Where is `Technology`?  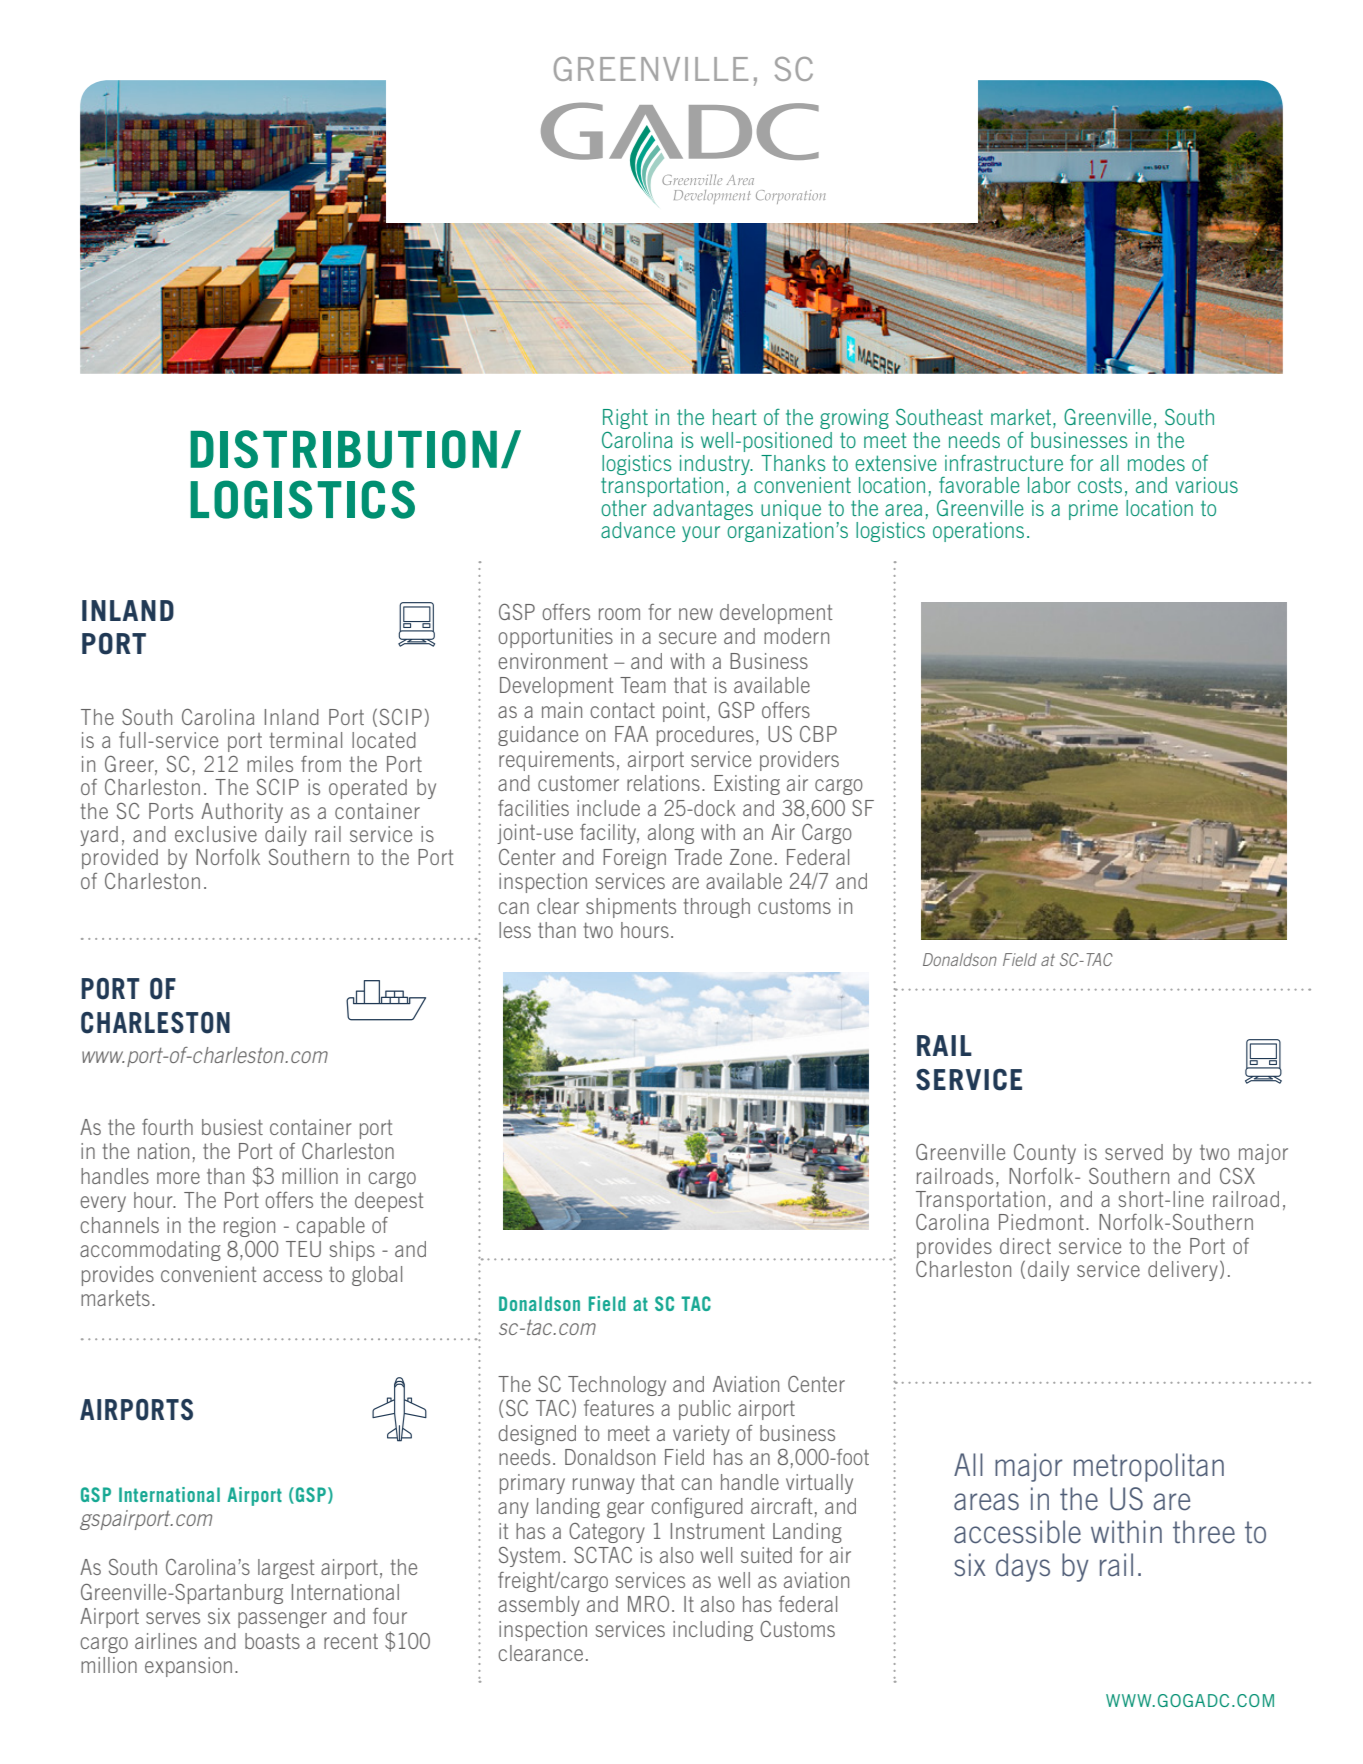 Technology is located at coordinates (617, 1386).
